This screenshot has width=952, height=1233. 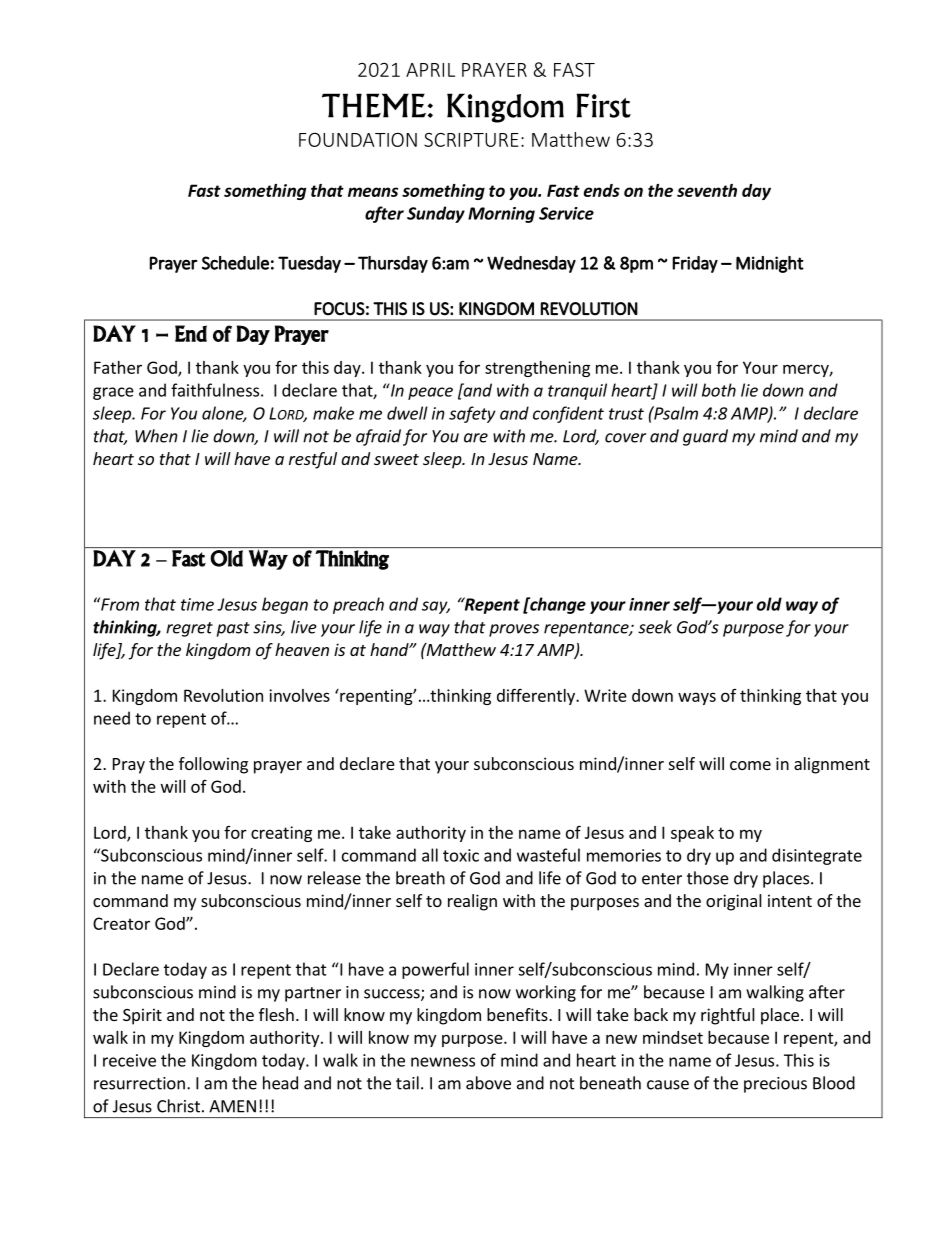 What do you see at coordinates (707, 190) in the screenshot?
I see `seventh` at bounding box center [707, 190].
